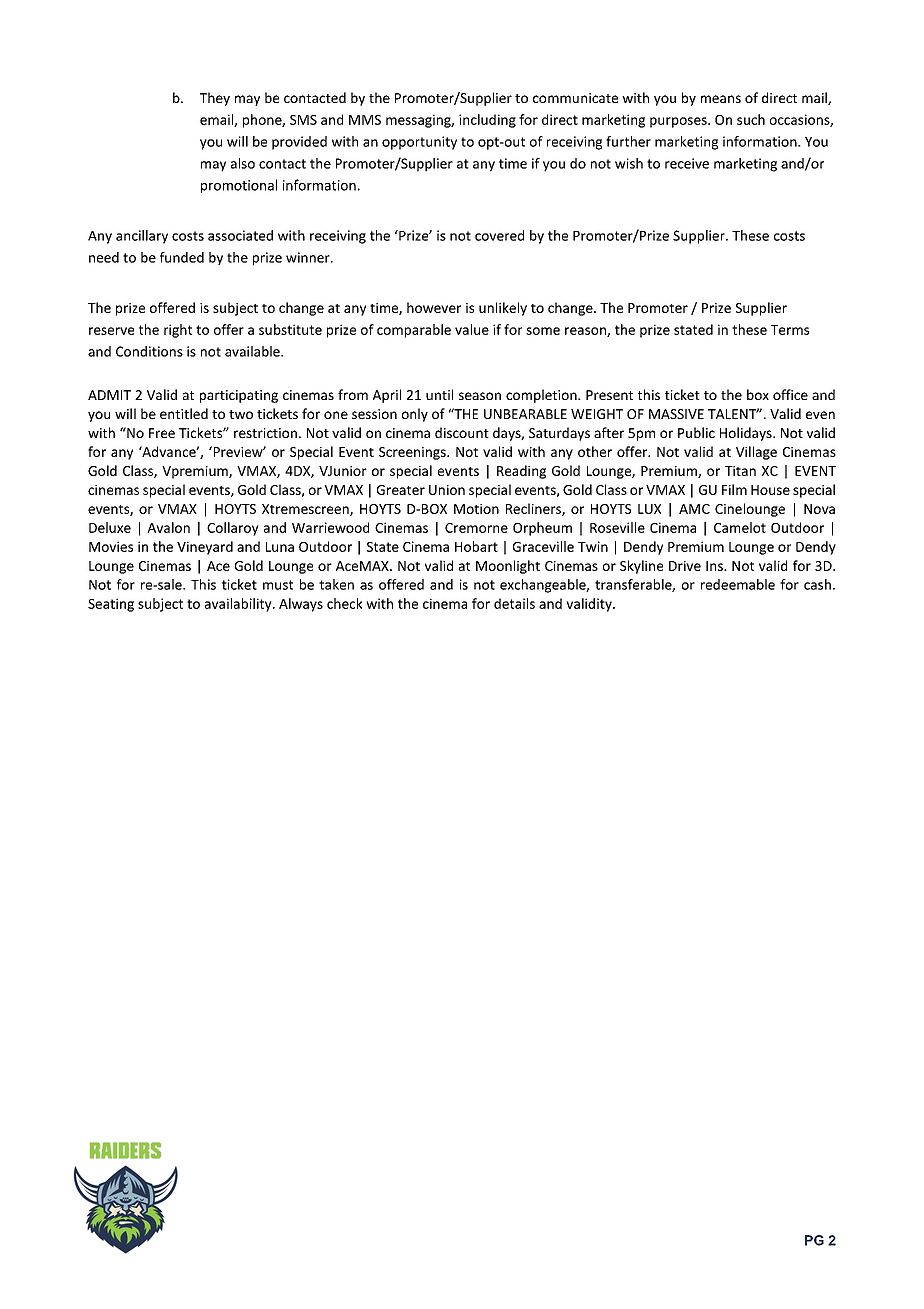 The height and width of the page is (1309, 924). Describe the element at coordinates (738, 584) in the page. I see `redeemable` at that location.
